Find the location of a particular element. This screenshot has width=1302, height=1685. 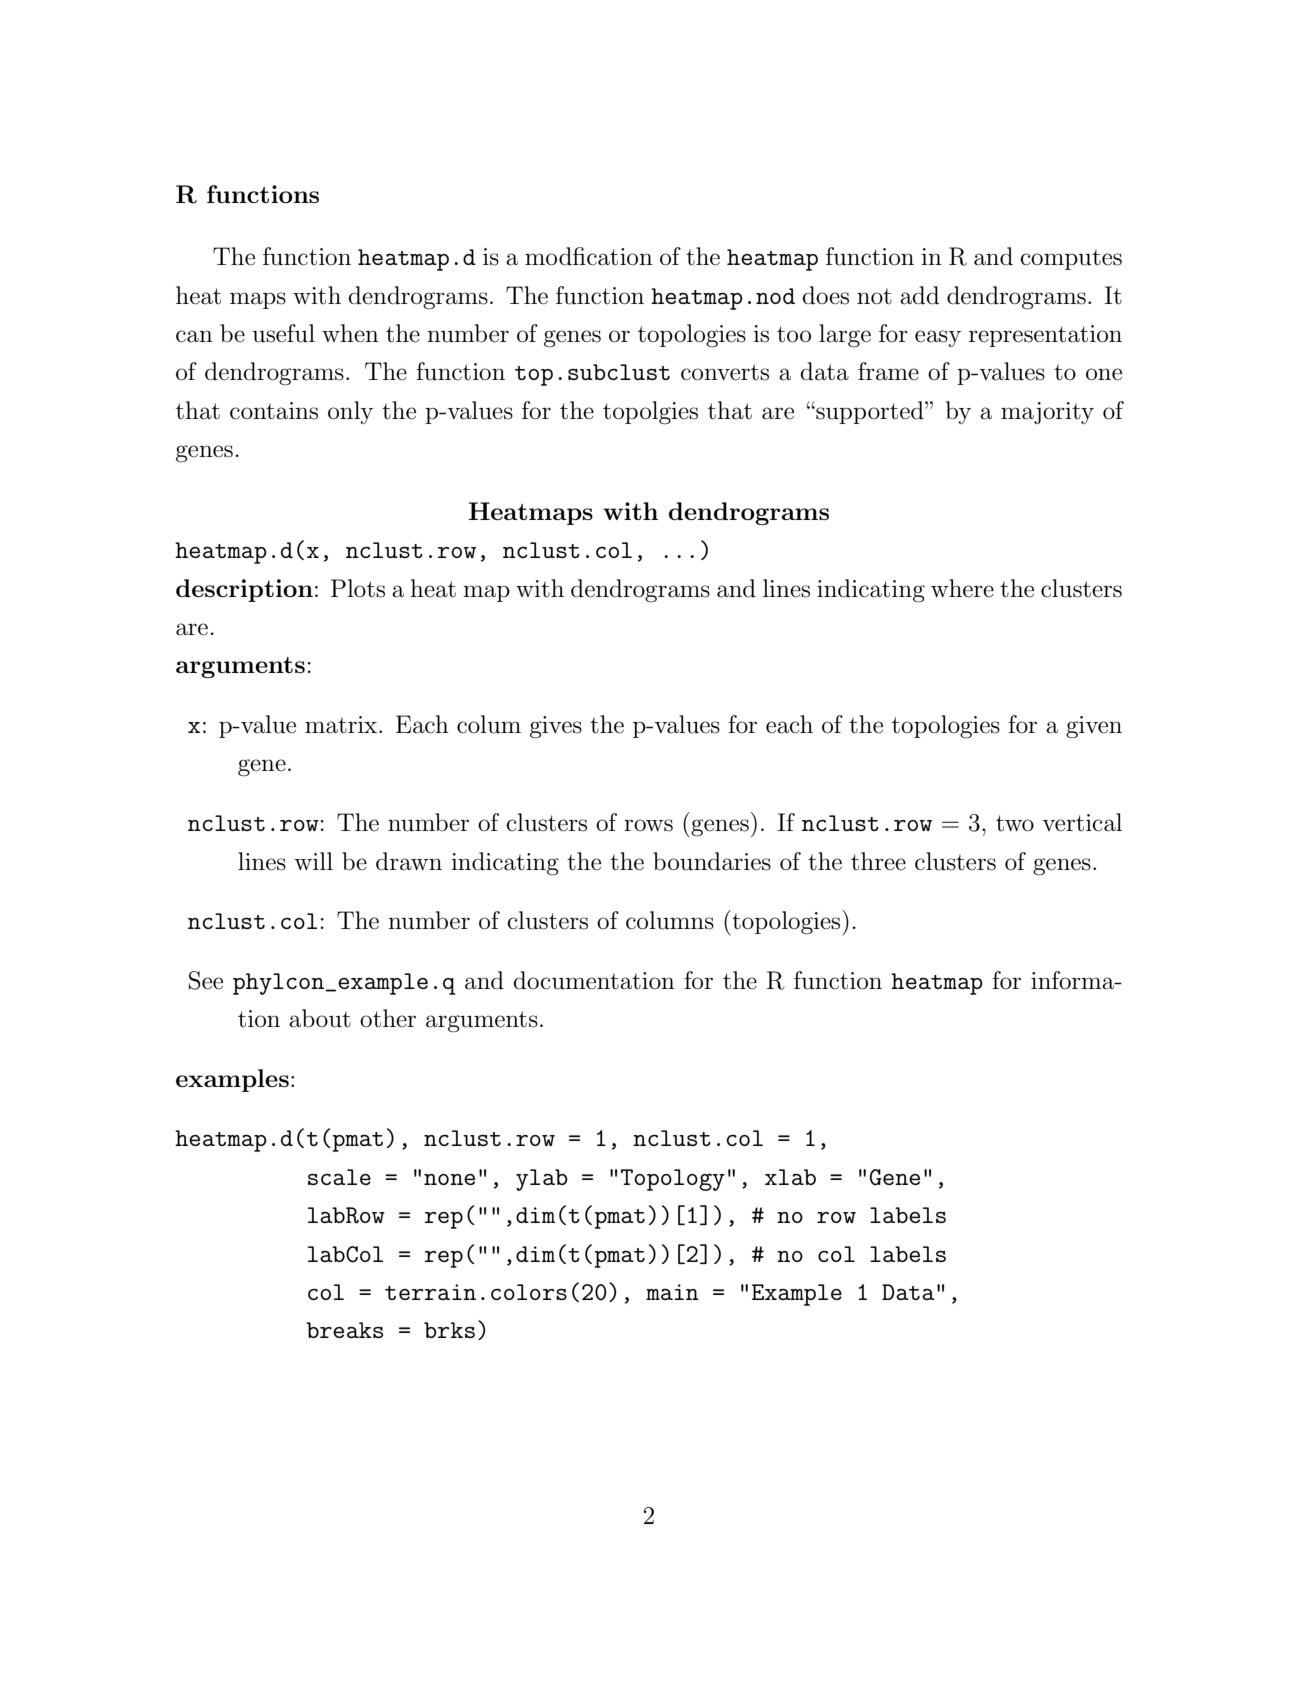

add is located at coordinates (919, 295).
